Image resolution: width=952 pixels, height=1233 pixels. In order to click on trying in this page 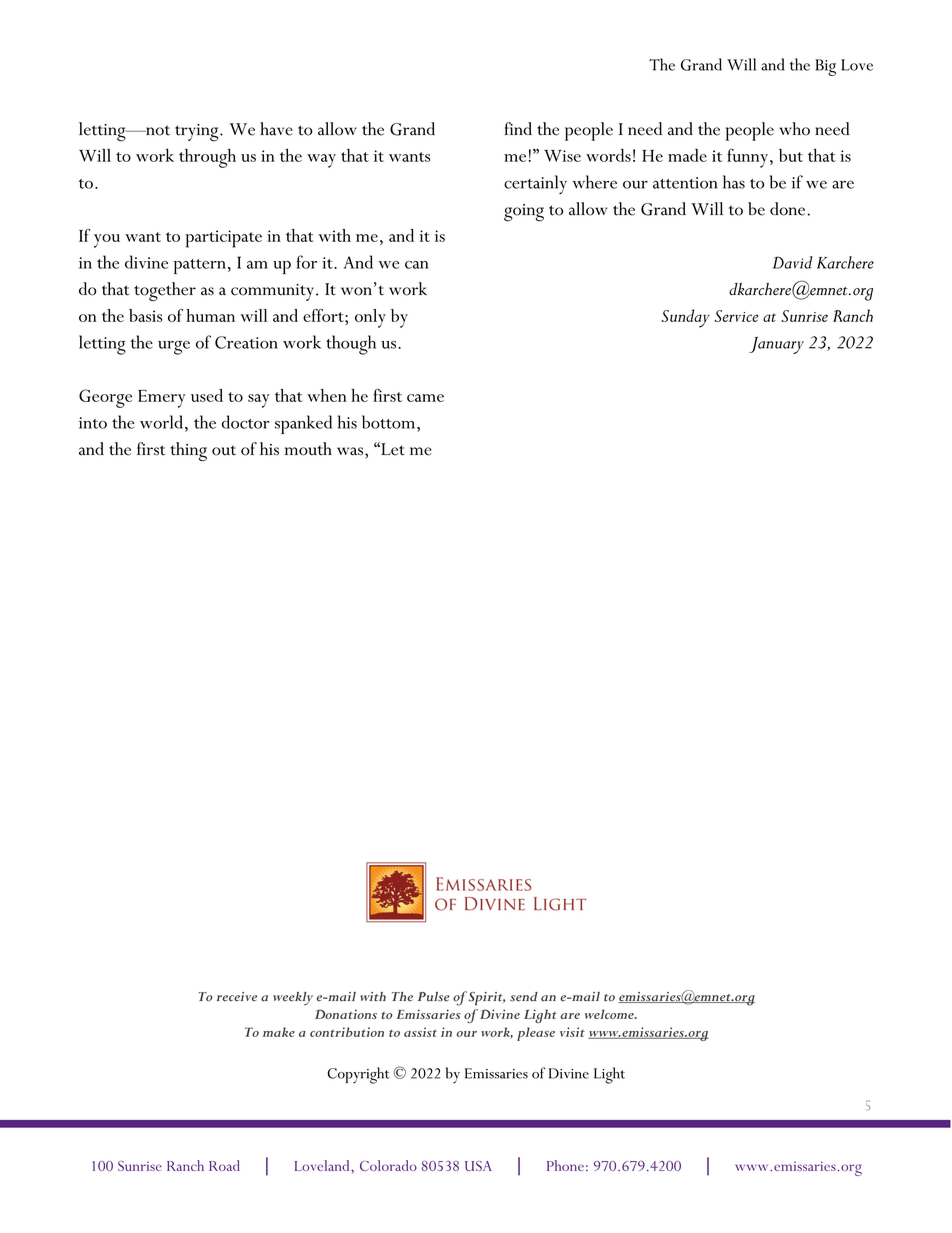, I will do `click(198, 133)`.
